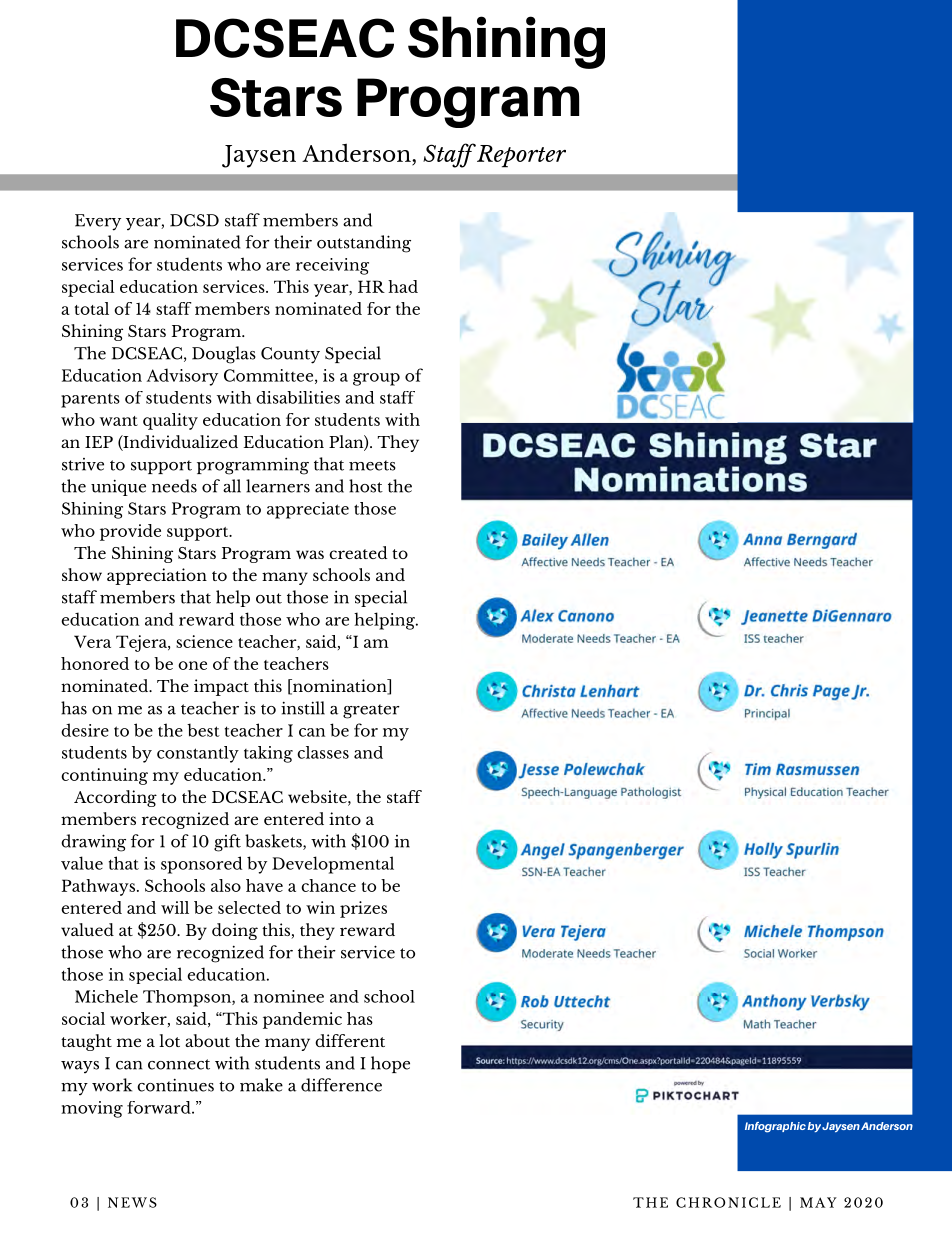 The height and width of the screenshot is (1233, 952). I want to click on host, so click(366, 486).
